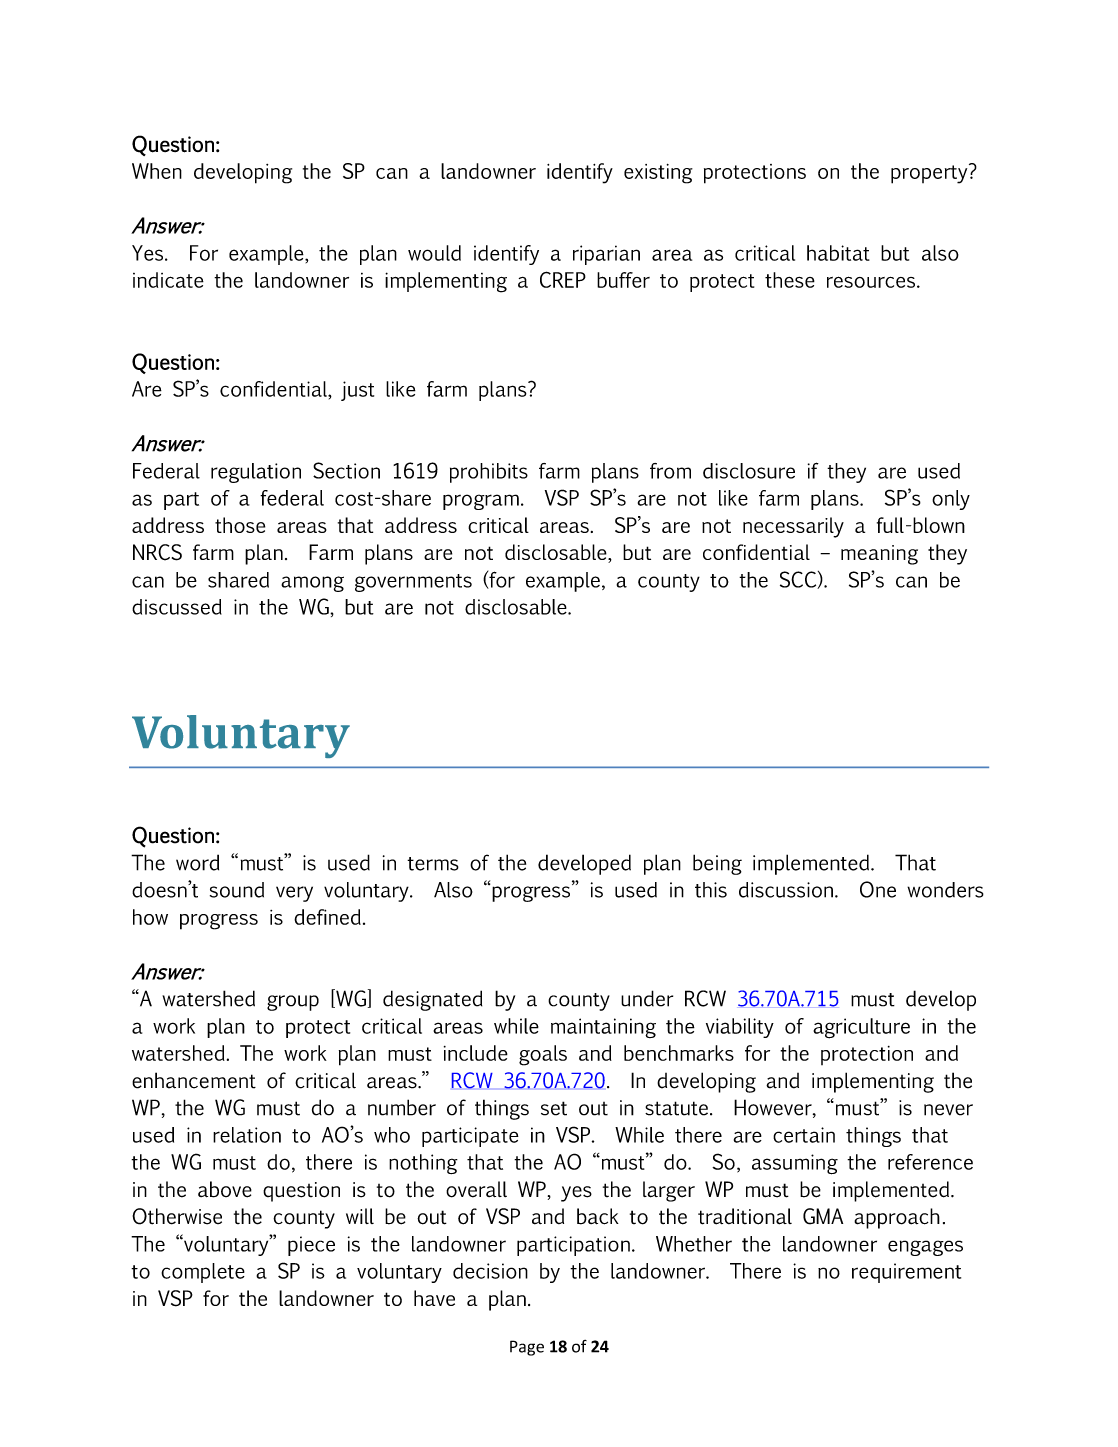  What do you see at coordinates (157, 171) in the page?
I see `When` at bounding box center [157, 171].
